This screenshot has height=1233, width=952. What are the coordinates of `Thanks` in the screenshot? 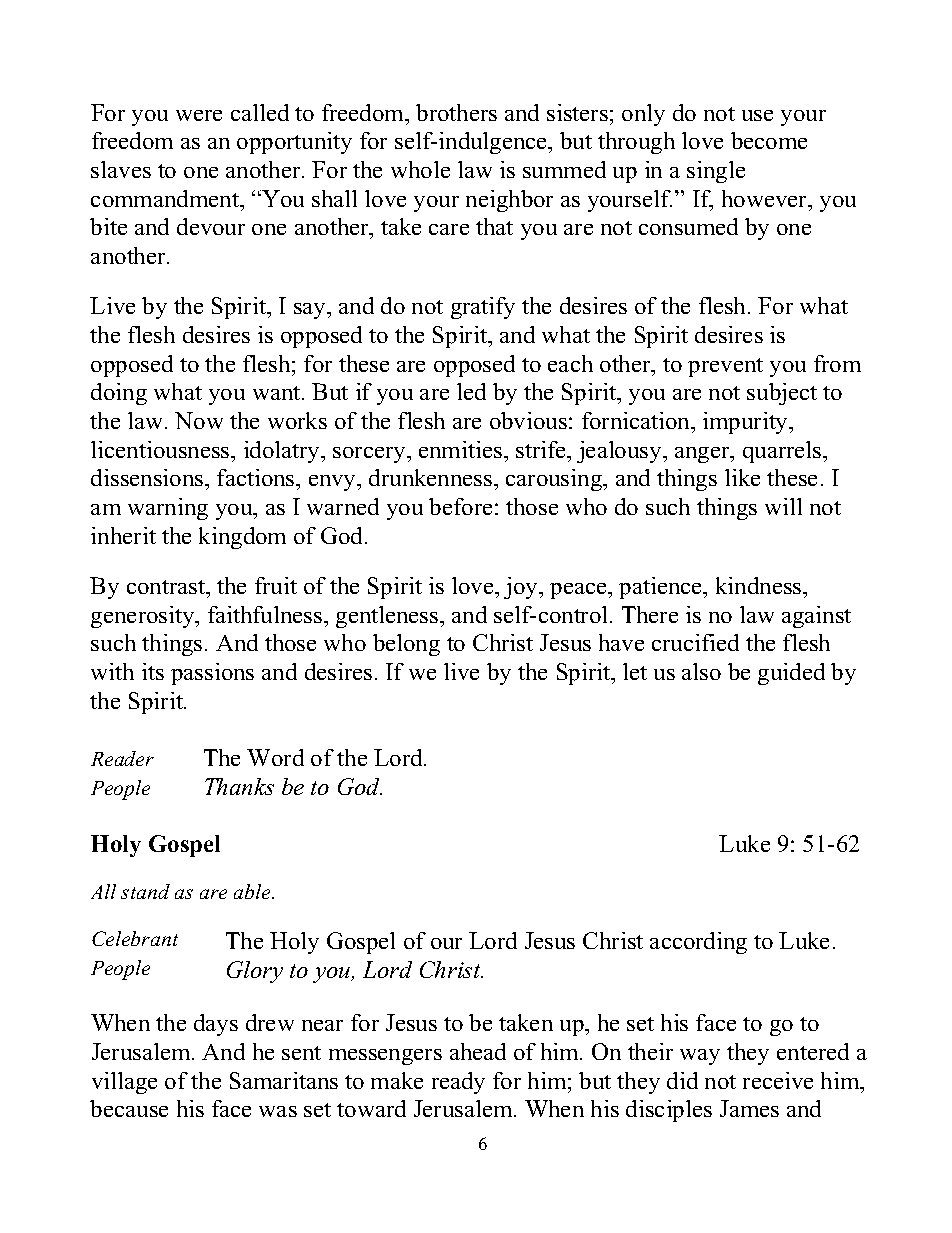 It's located at (239, 786).
